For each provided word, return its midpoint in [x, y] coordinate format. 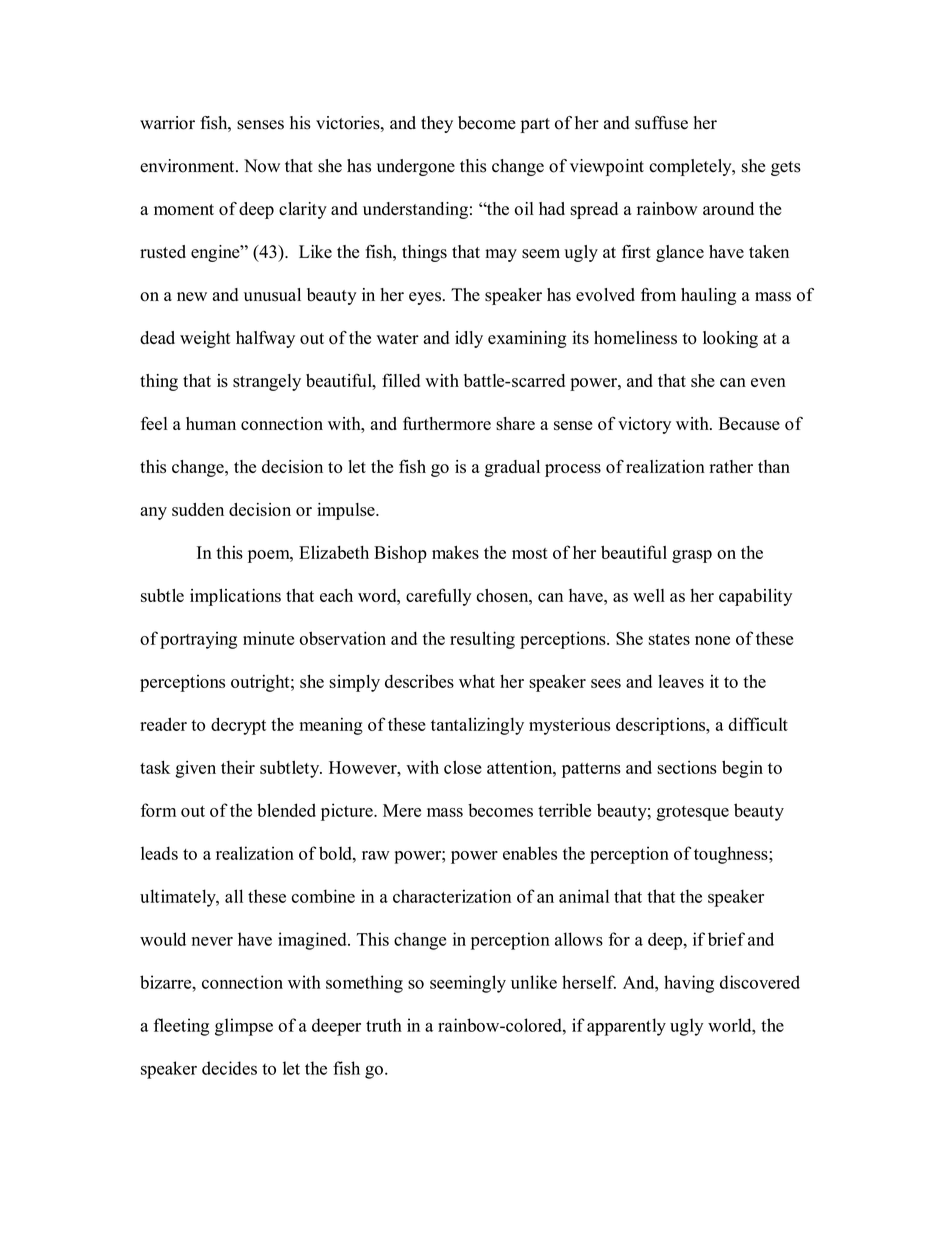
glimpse [244, 1027]
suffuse [661, 123]
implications [235, 597]
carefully [439, 597]
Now [262, 166]
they [437, 124]
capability [755, 597]
